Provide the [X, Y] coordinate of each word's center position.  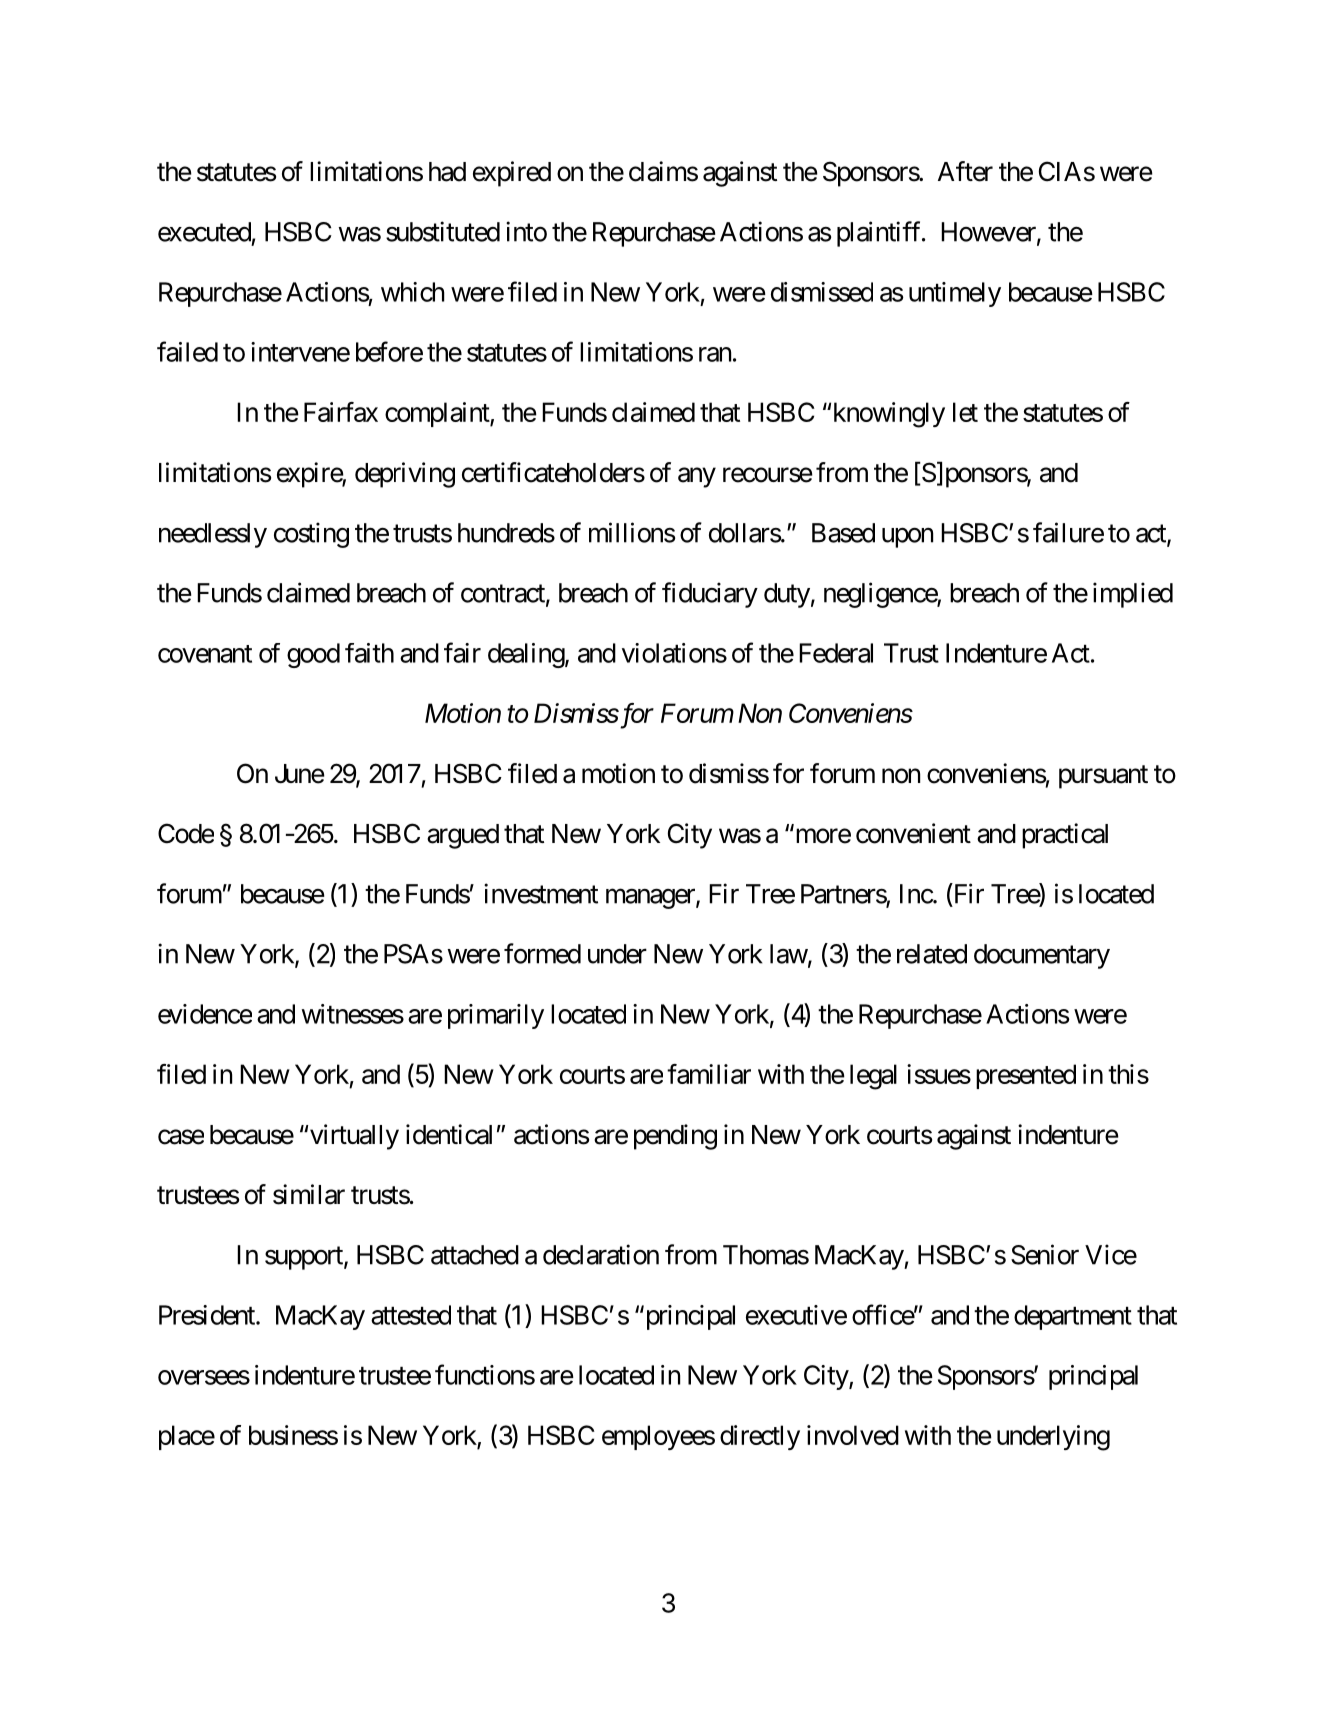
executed [204, 232]
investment [541, 893]
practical [1065, 836]
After [965, 171]
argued [463, 836]
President [208, 1315]
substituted [443, 231]
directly [760, 1437]
